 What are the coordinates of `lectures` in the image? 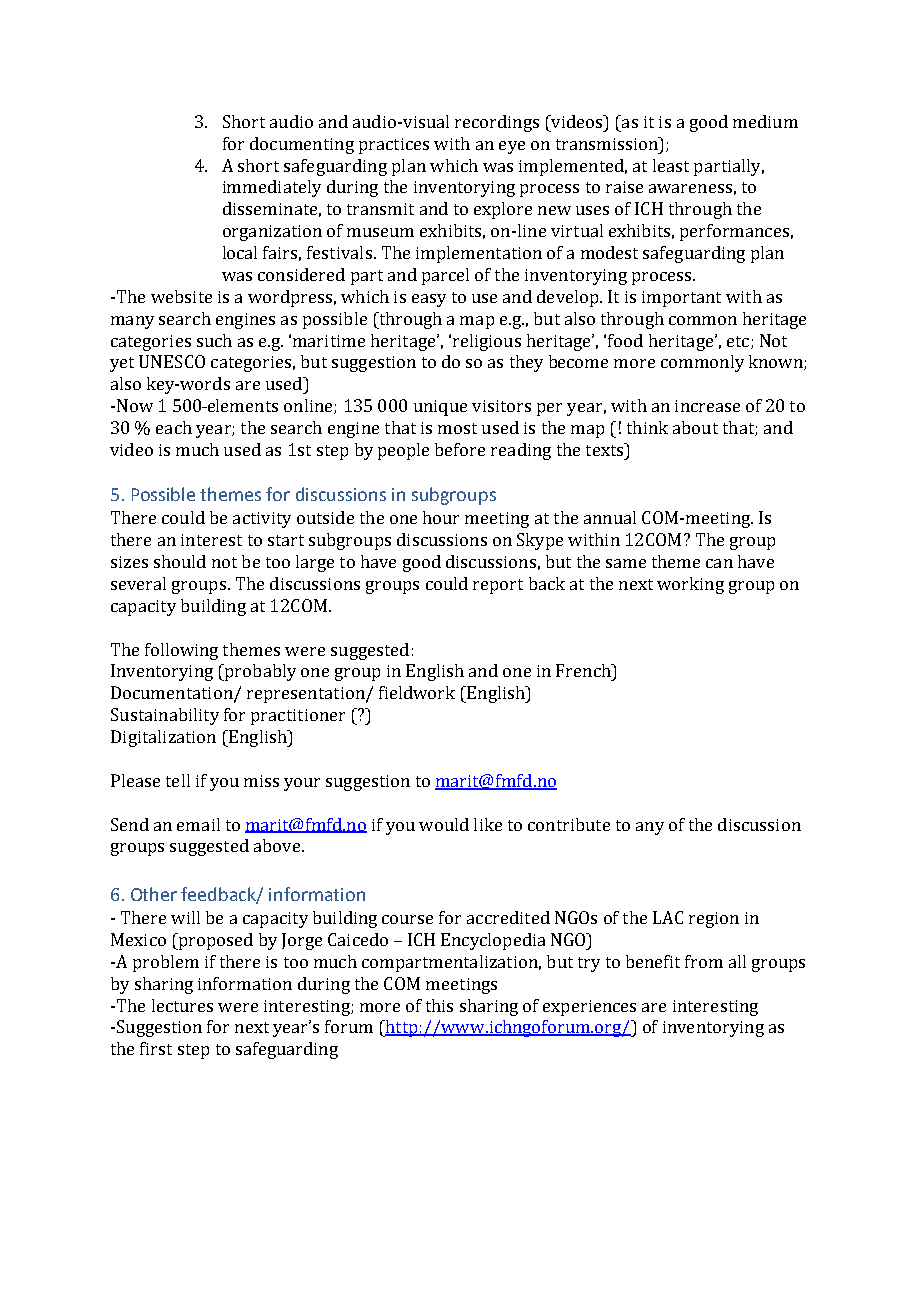 It's located at (182, 1005).
